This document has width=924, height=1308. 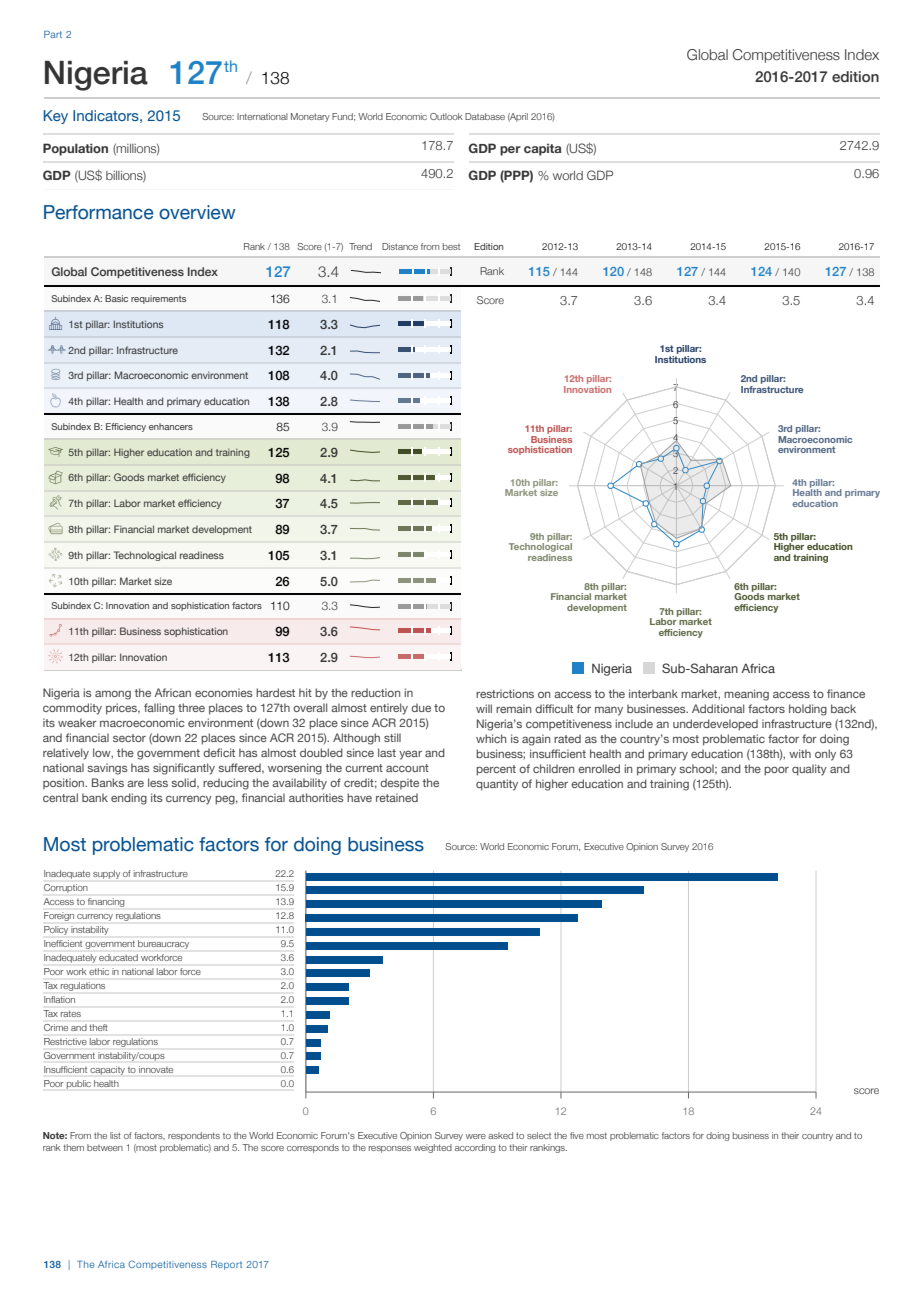 What do you see at coordinates (446, 116) in the document?
I see `Outlook` at bounding box center [446, 116].
